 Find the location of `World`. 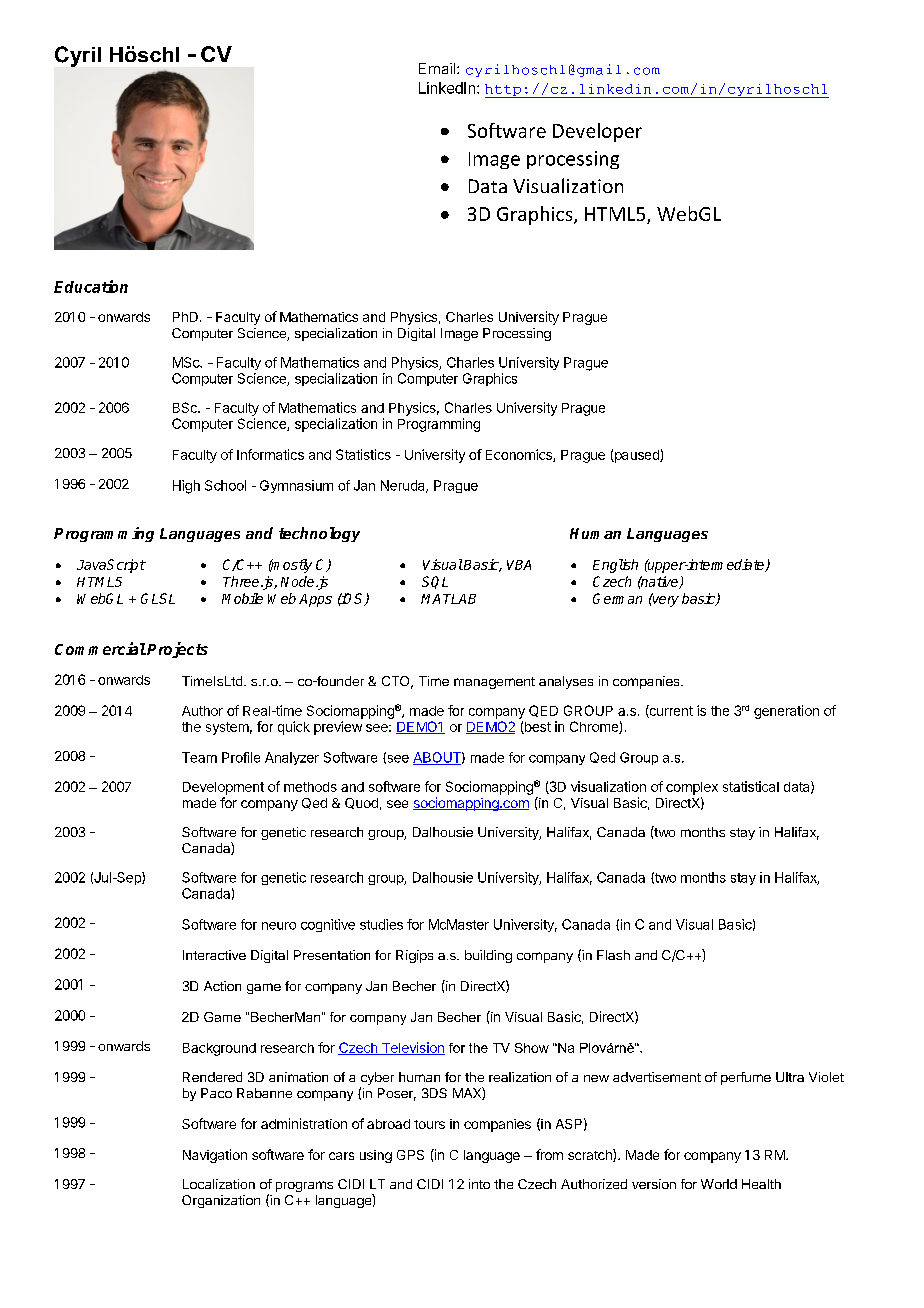

World is located at coordinates (719, 1184).
